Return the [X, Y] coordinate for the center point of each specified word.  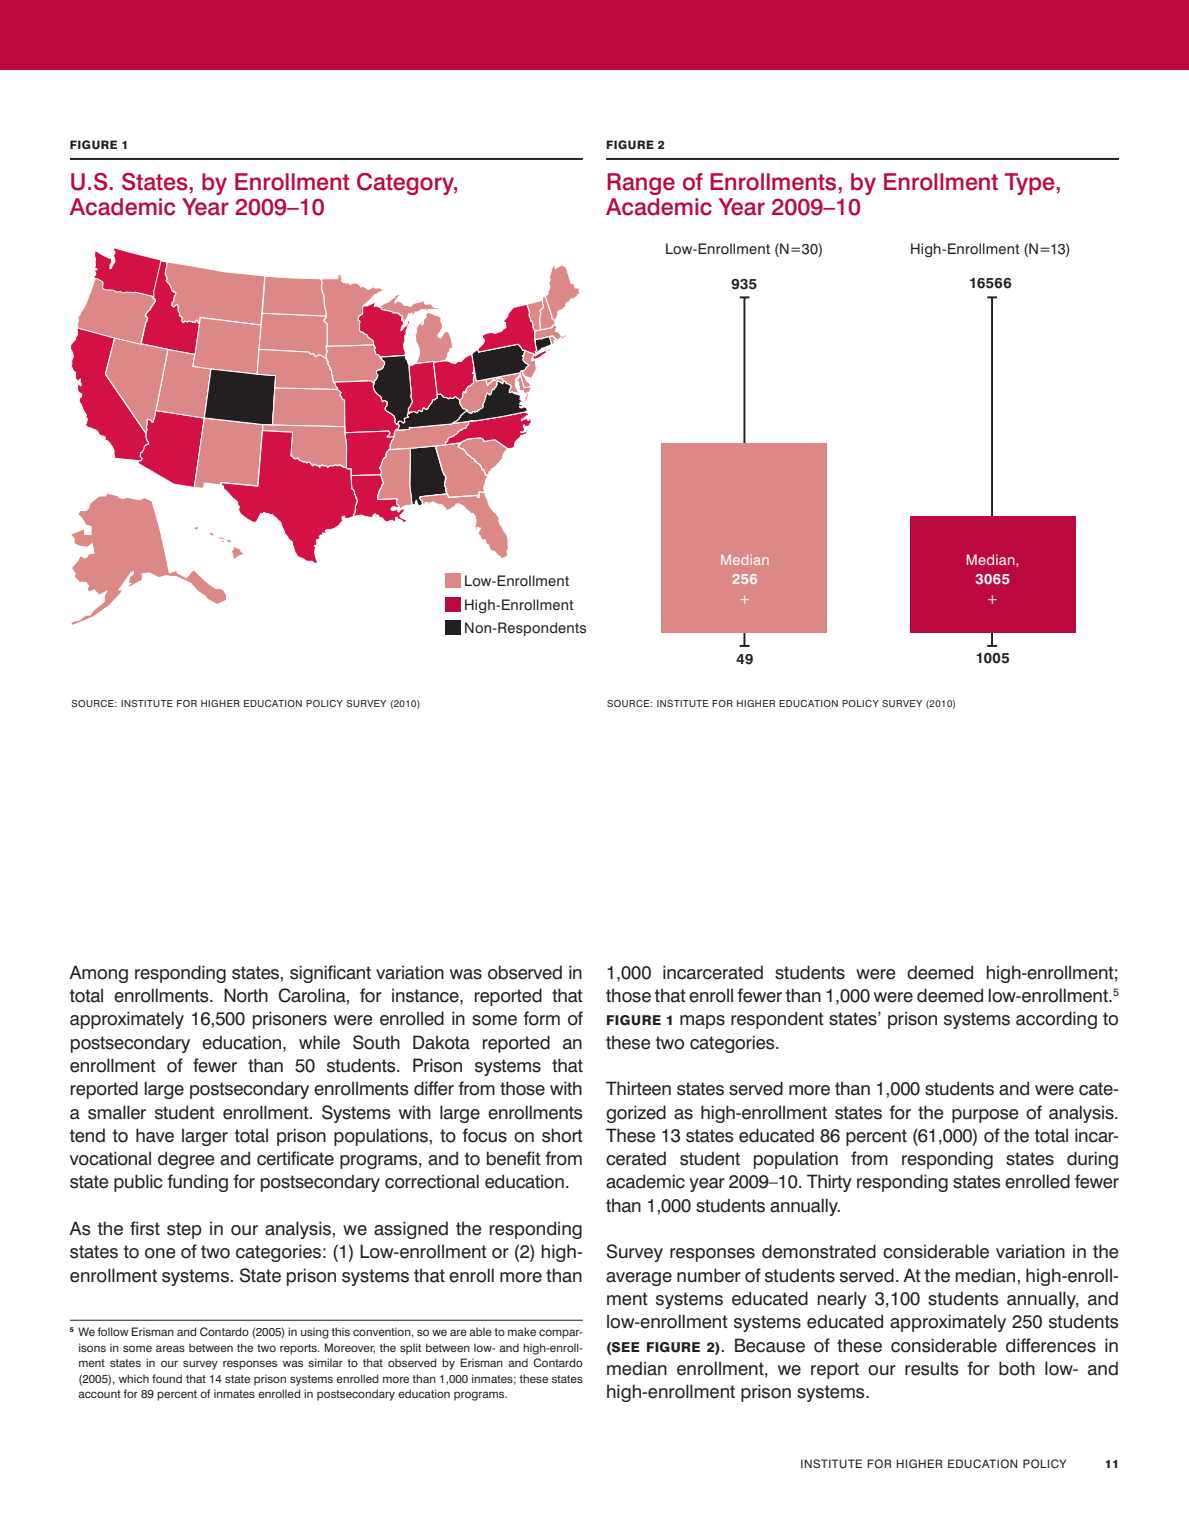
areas [170, 1348]
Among [98, 974]
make [522, 1331]
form [541, 1018]
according [1056, 1020]
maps [702, 1022]
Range [641, 184]
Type [1030, 184]
